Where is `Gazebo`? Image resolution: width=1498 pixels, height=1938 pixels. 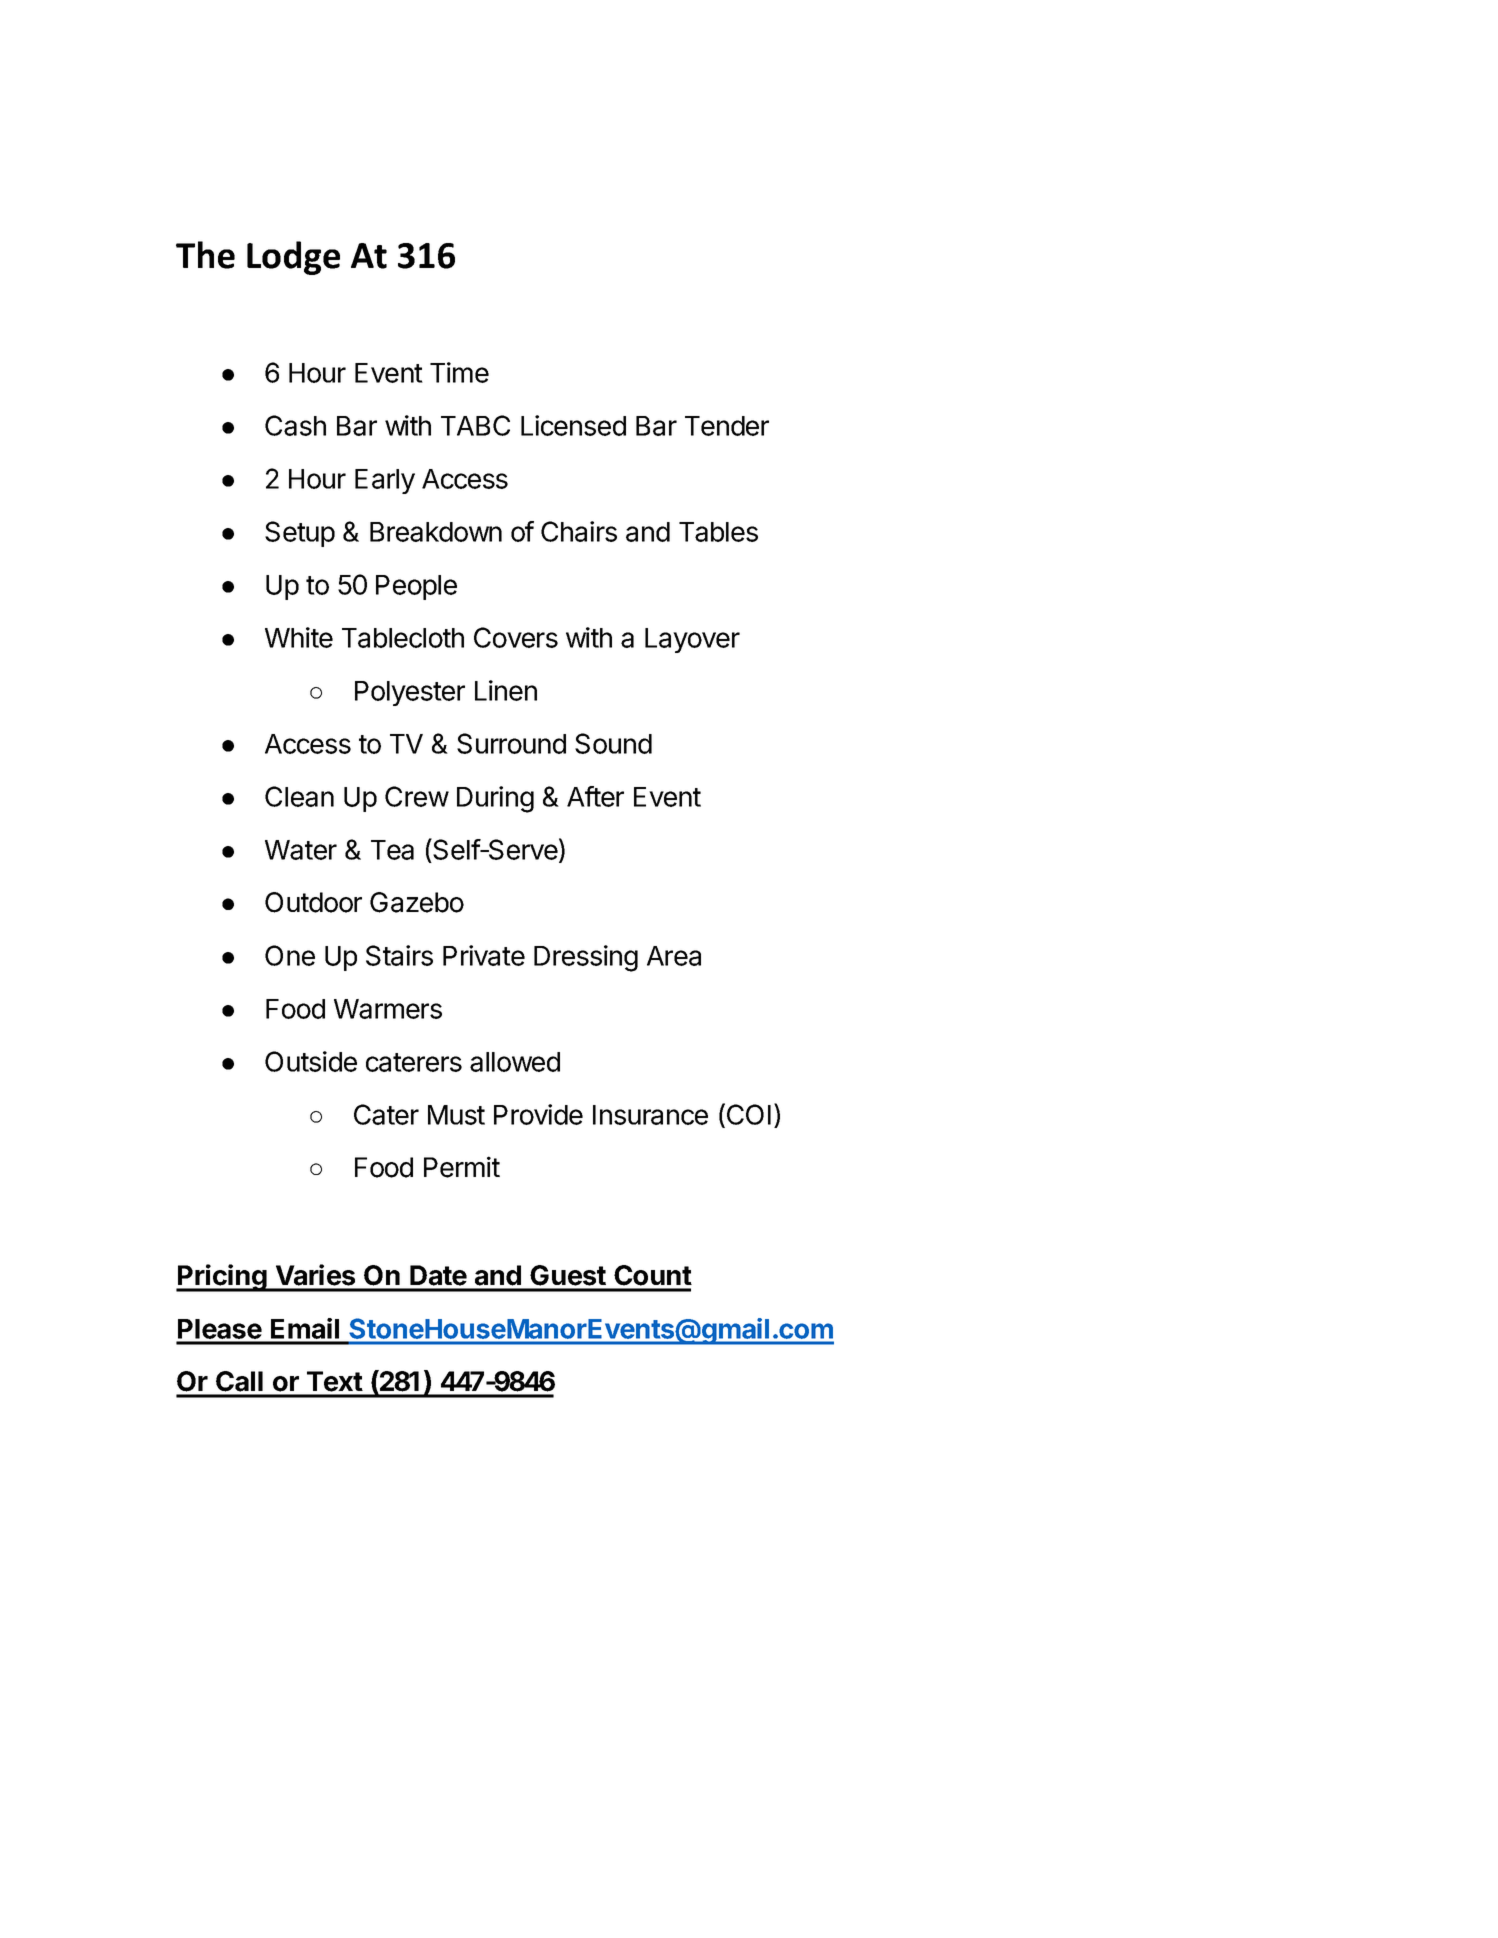 Gazebo is located at coordinates (417, 902).
